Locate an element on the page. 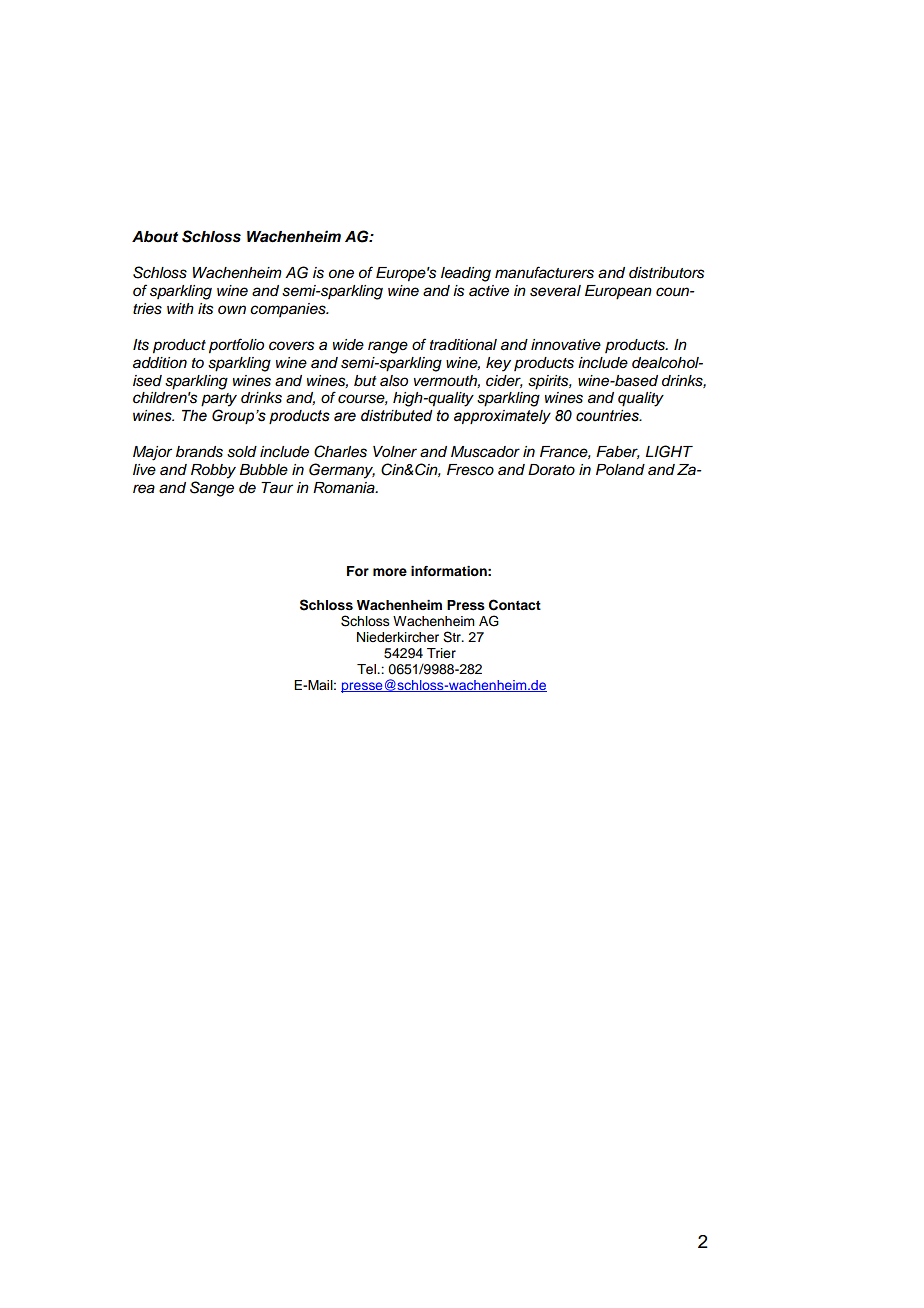 Image resolution: width=924 pixels, height=1308 pixels. Romania is located at coordinates (345, 488).
